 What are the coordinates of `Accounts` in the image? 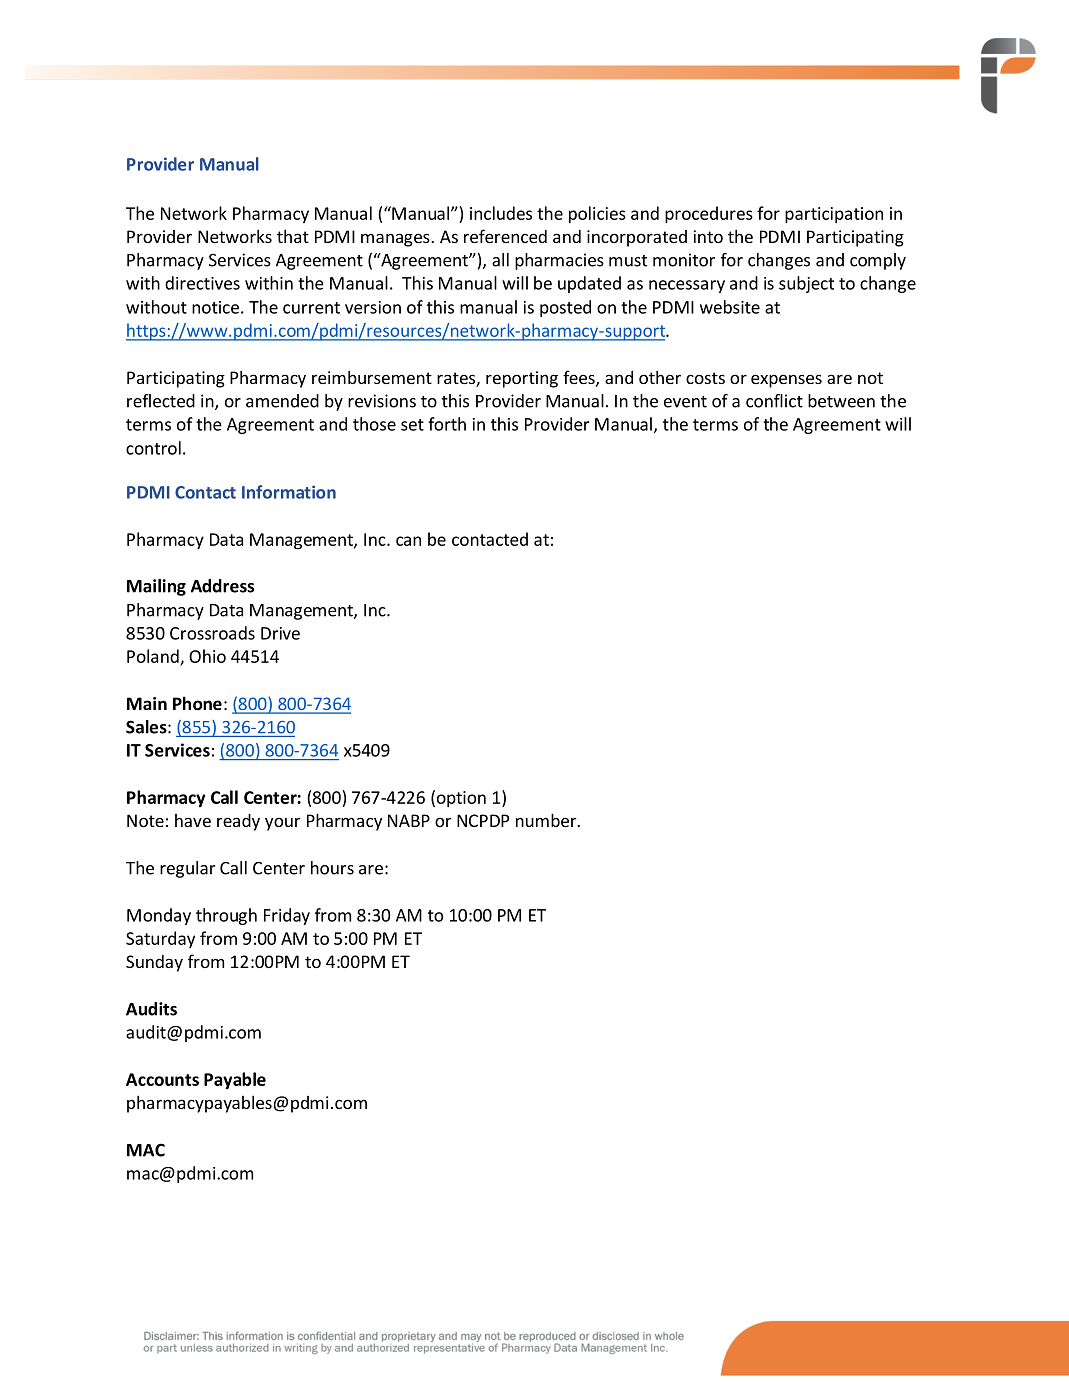 It's located at (162, 1079).
